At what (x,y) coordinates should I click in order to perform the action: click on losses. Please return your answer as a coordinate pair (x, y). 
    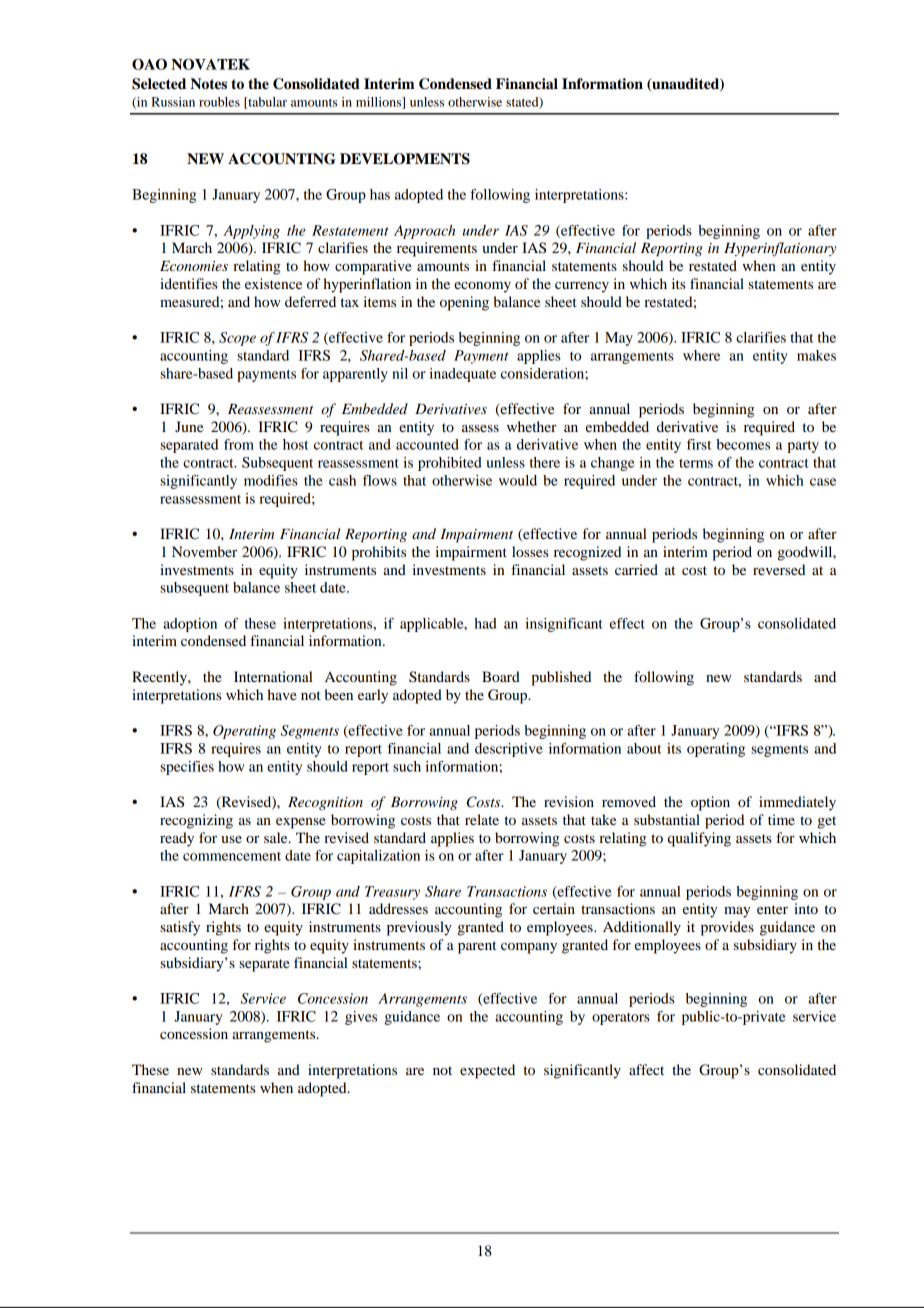
    Looking at the image, I should click on (530, 551).
